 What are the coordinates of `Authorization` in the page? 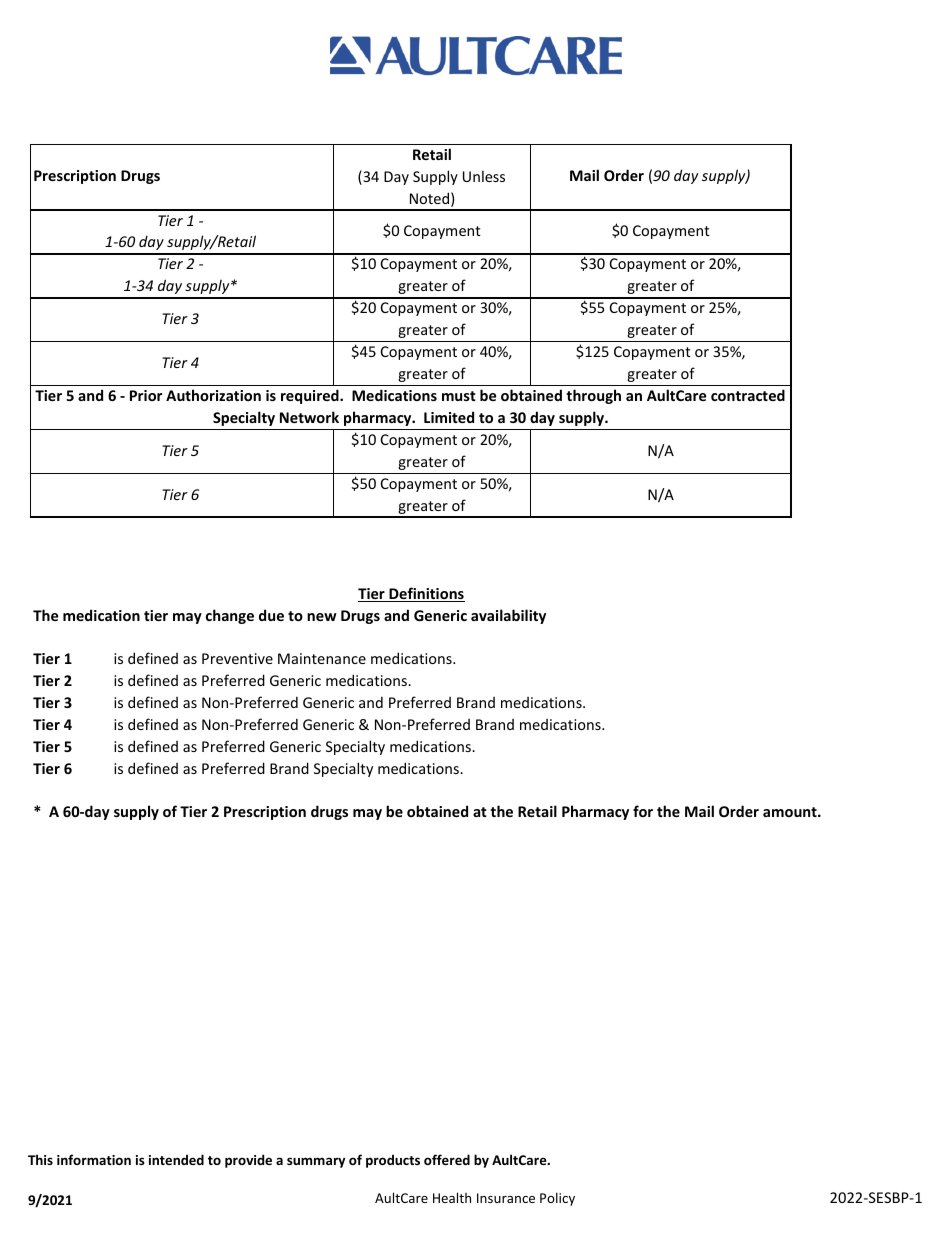 It's located at (213, 395).
